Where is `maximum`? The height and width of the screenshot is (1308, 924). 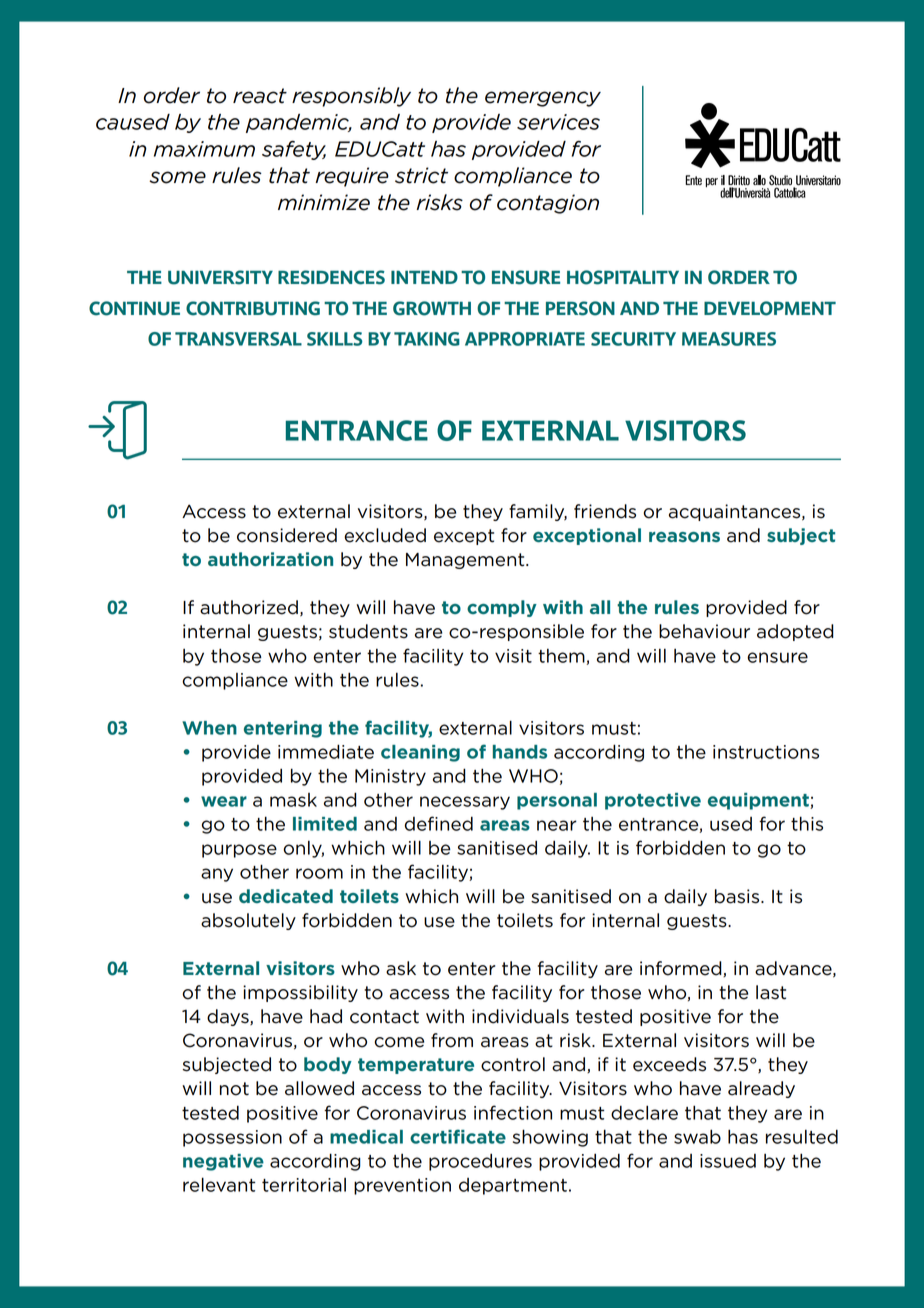 maximum is located at coordinates (204, 149).
